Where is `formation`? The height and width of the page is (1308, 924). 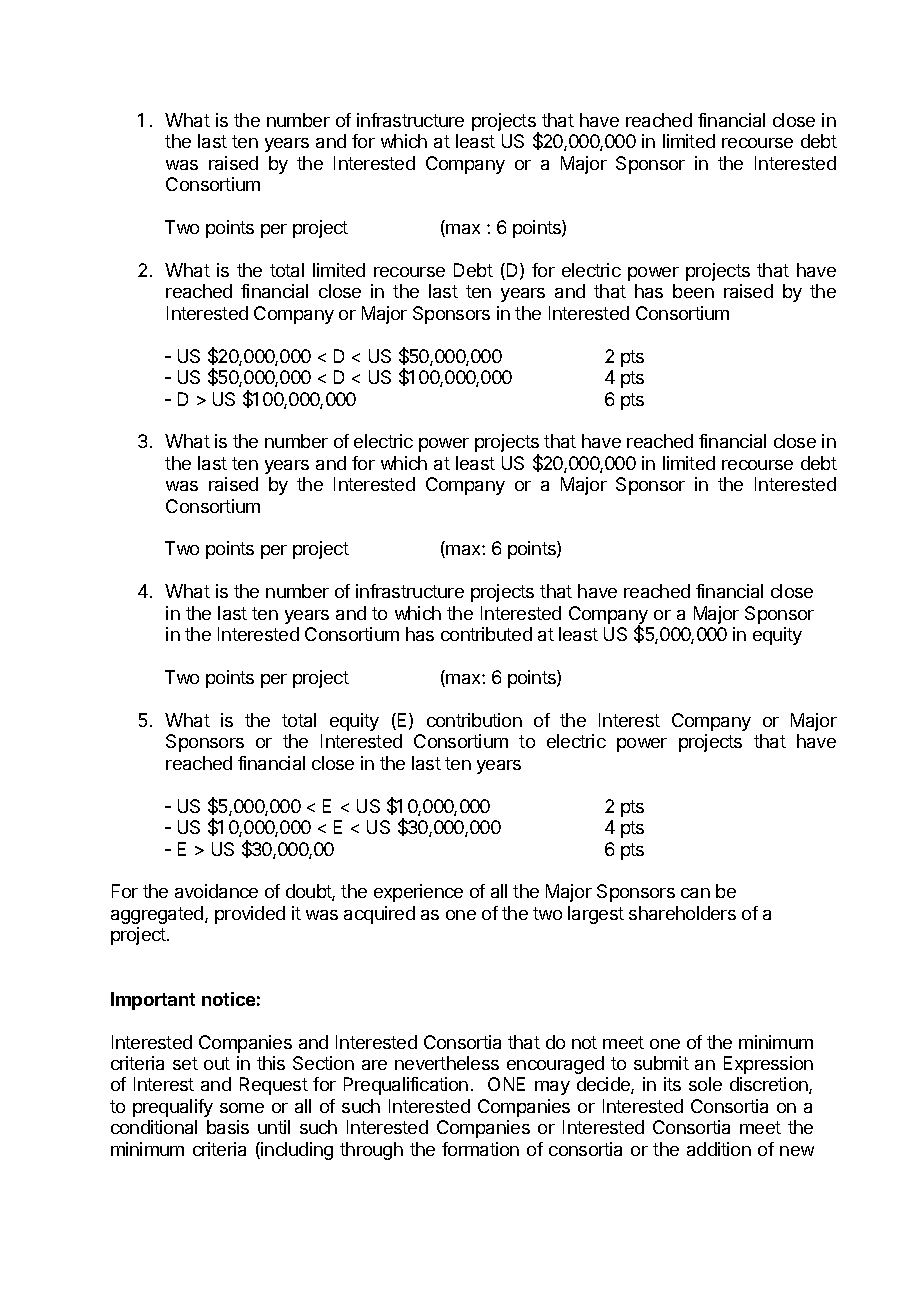 formation is located at coordinates (480, 1149).
